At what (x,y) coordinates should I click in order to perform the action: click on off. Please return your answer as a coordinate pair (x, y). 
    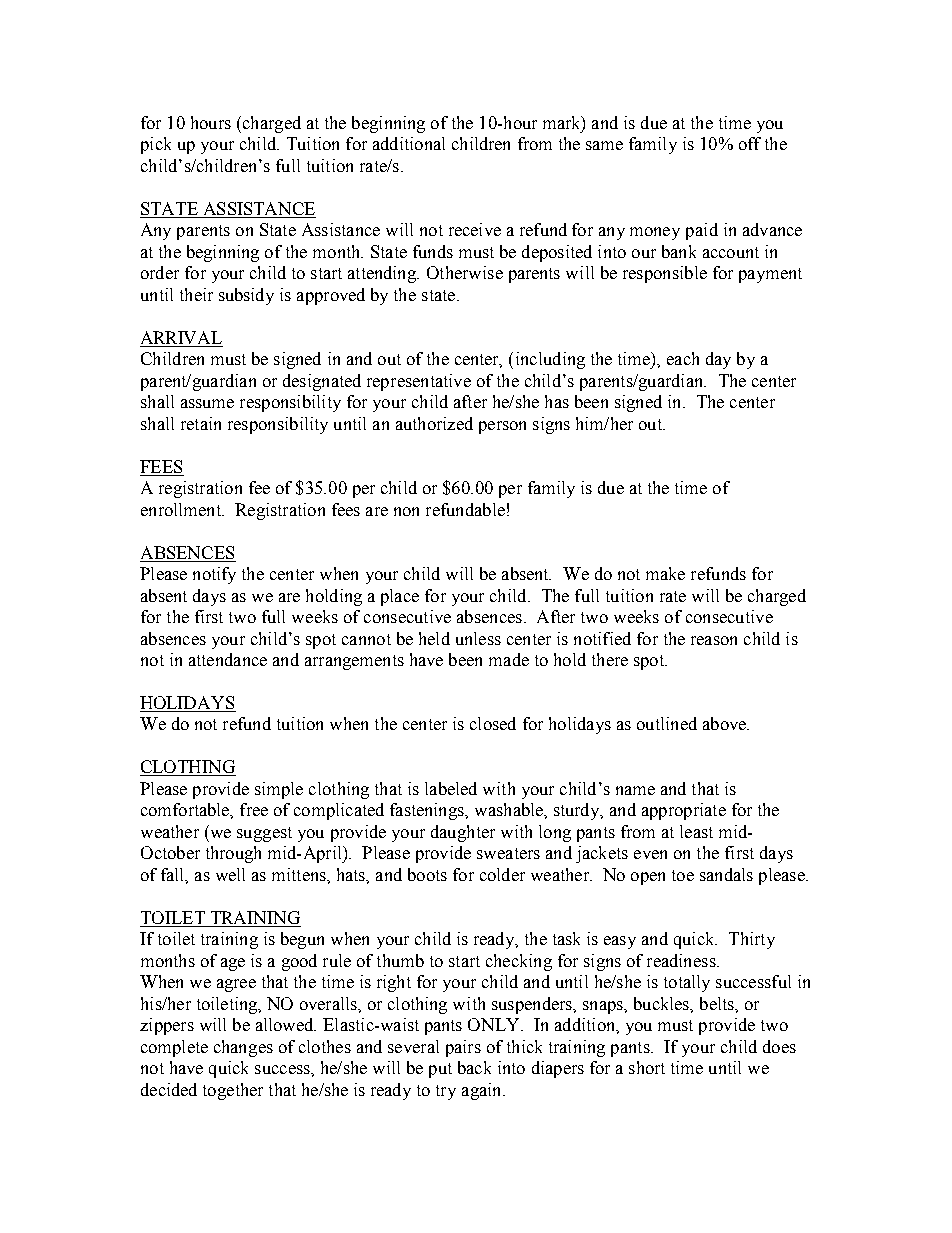
    Looking at the image, I should click on (750, 143).
